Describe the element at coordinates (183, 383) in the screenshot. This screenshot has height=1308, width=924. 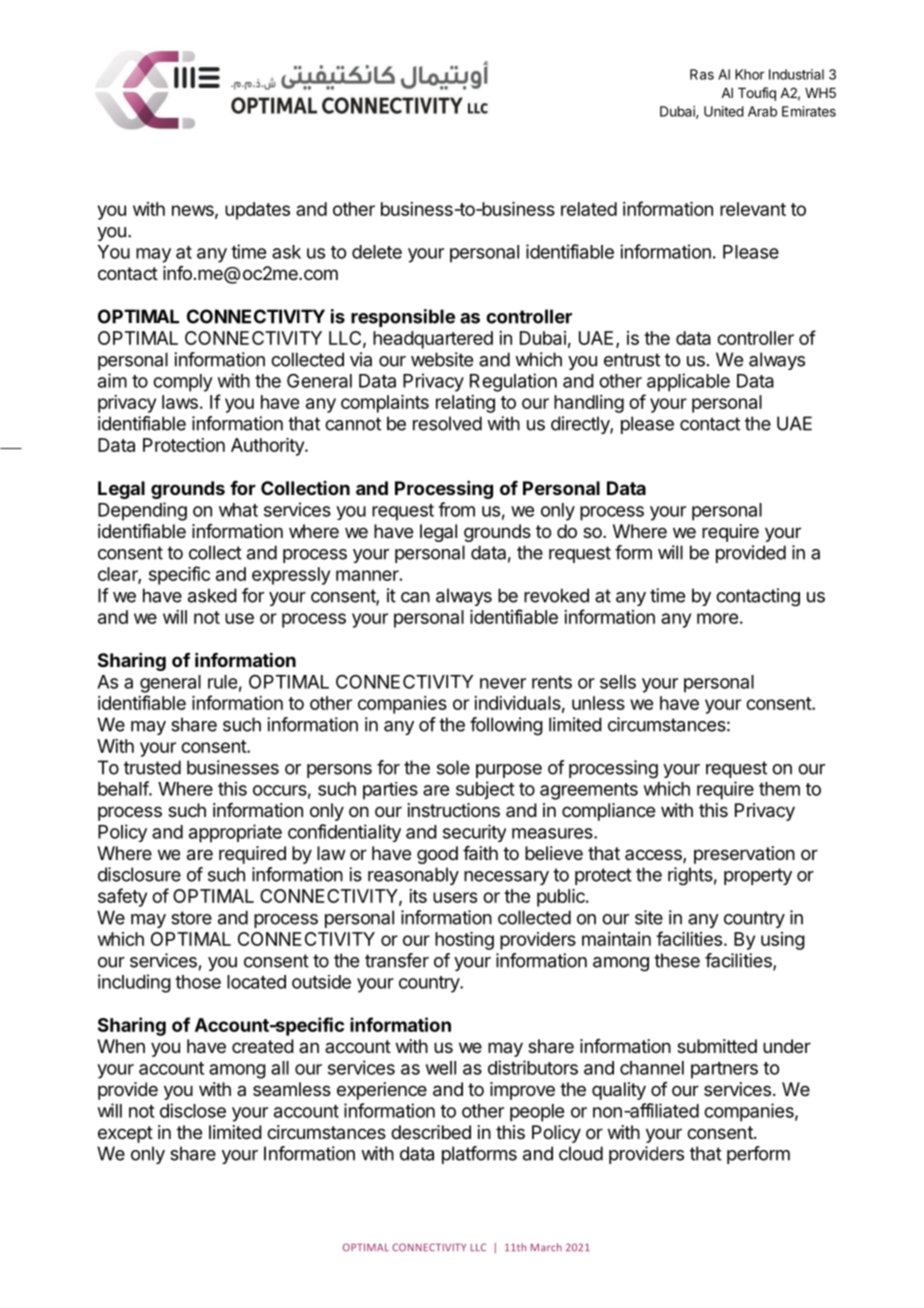
I see `comply` at that location.
